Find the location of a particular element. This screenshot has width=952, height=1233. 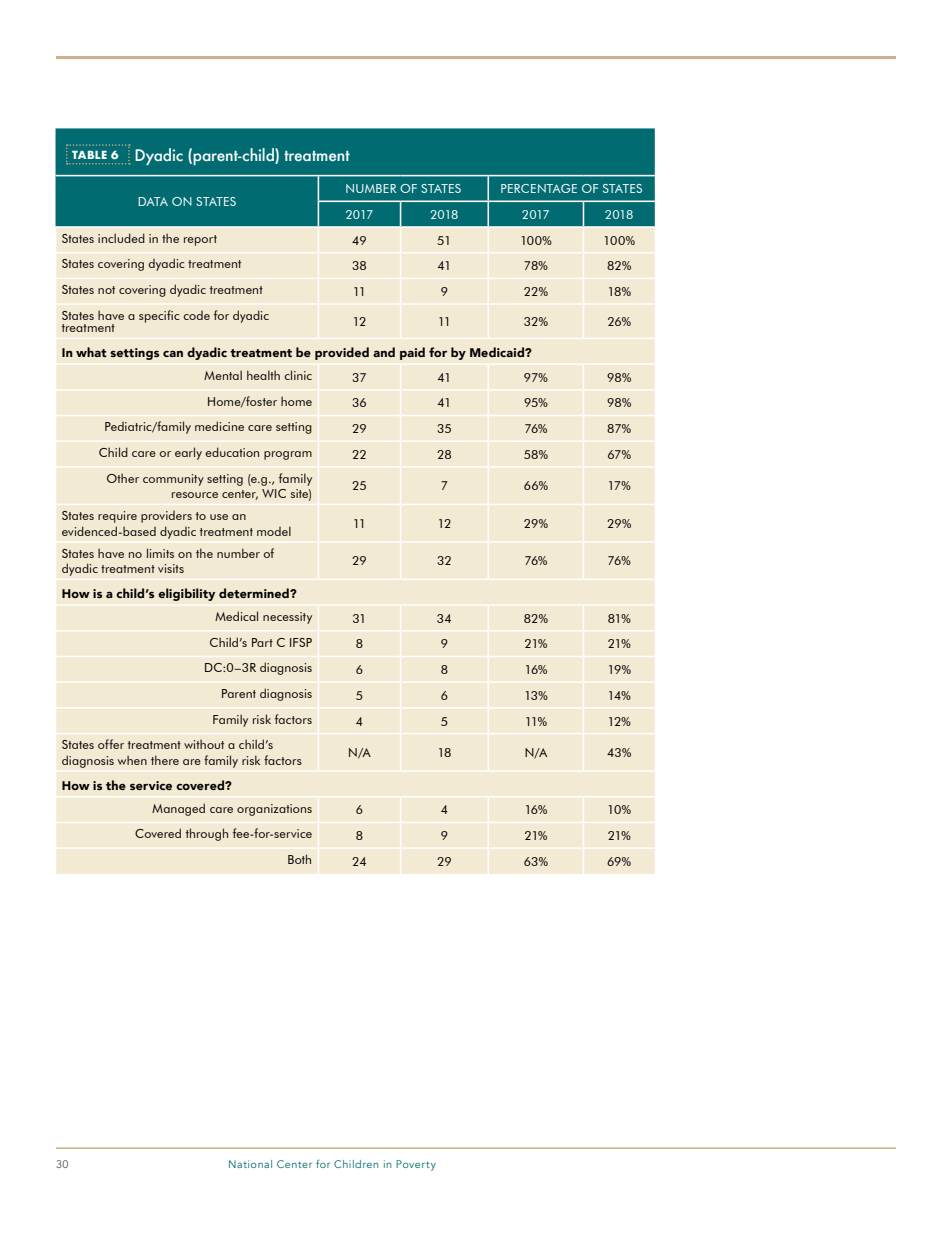

DATA is located at coordinates (153, 201).
